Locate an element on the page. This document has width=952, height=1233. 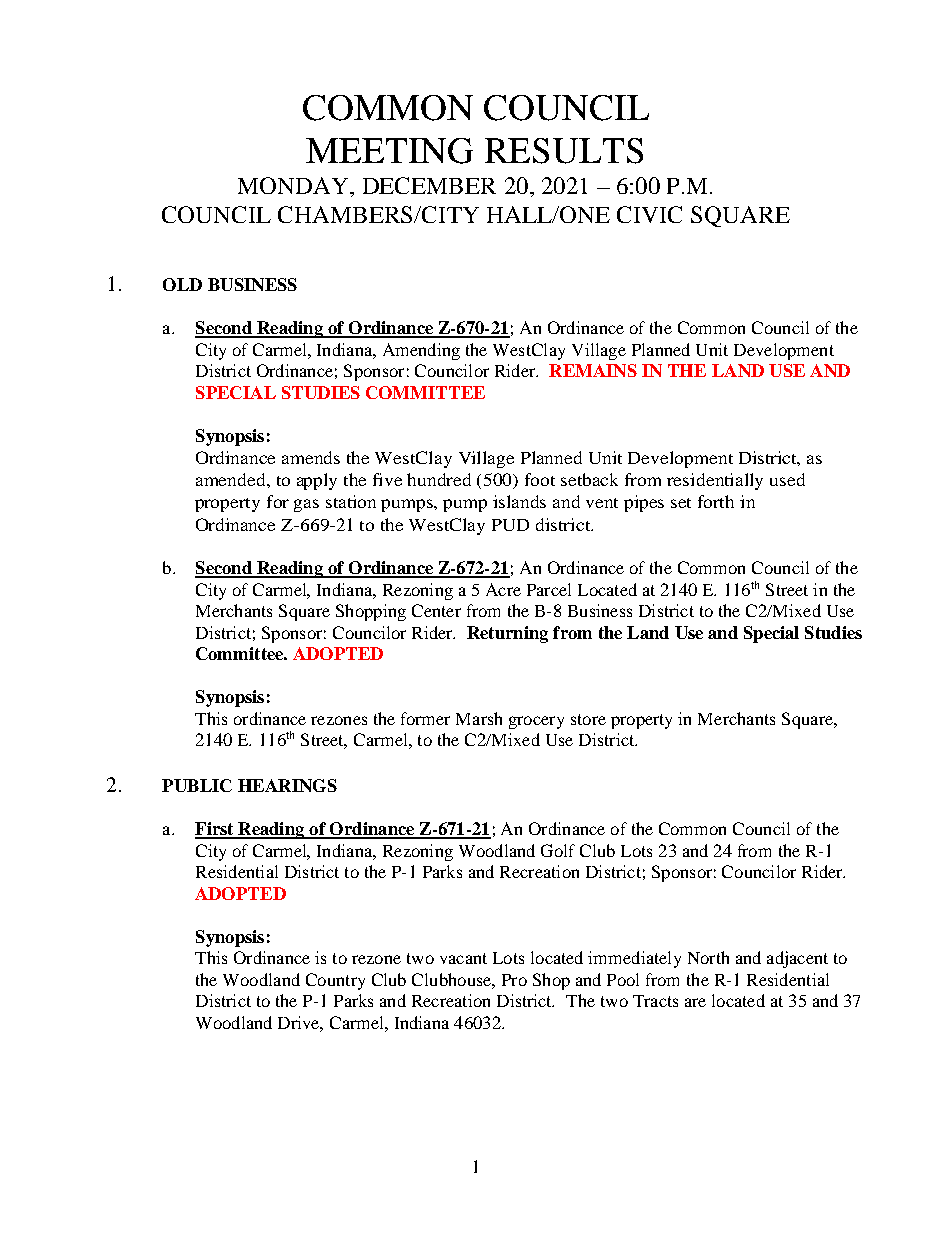
Acre is located at coordinates (503, 589).
